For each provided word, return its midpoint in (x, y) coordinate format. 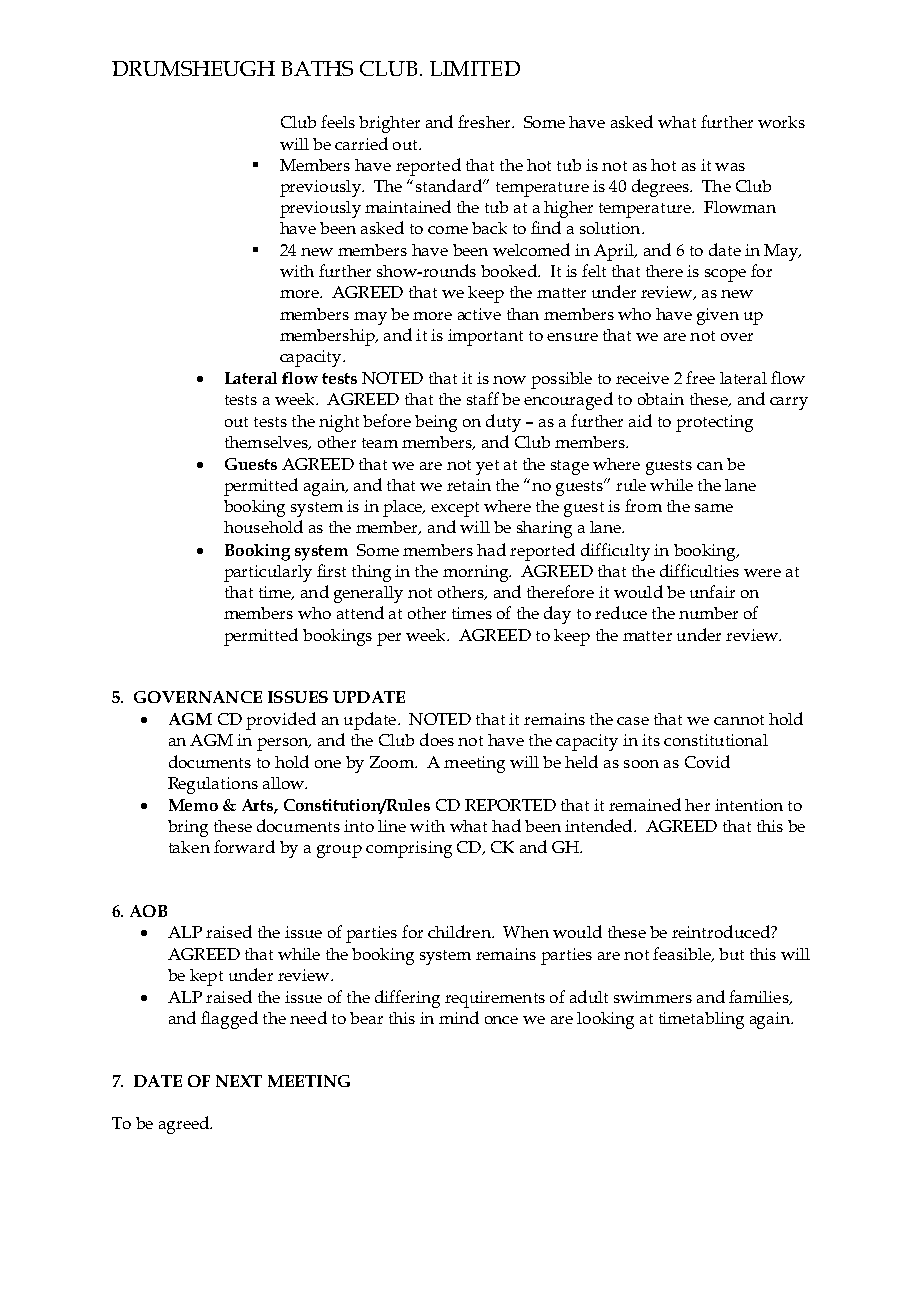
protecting (714, 423)
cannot (739, 720)
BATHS (317, 68)
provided (281, 721)
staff (483, 398)
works (781, 122)
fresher (485, 121)
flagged (229, 1020)
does (437, 739)
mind (459, 1017)
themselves (267, 443)
